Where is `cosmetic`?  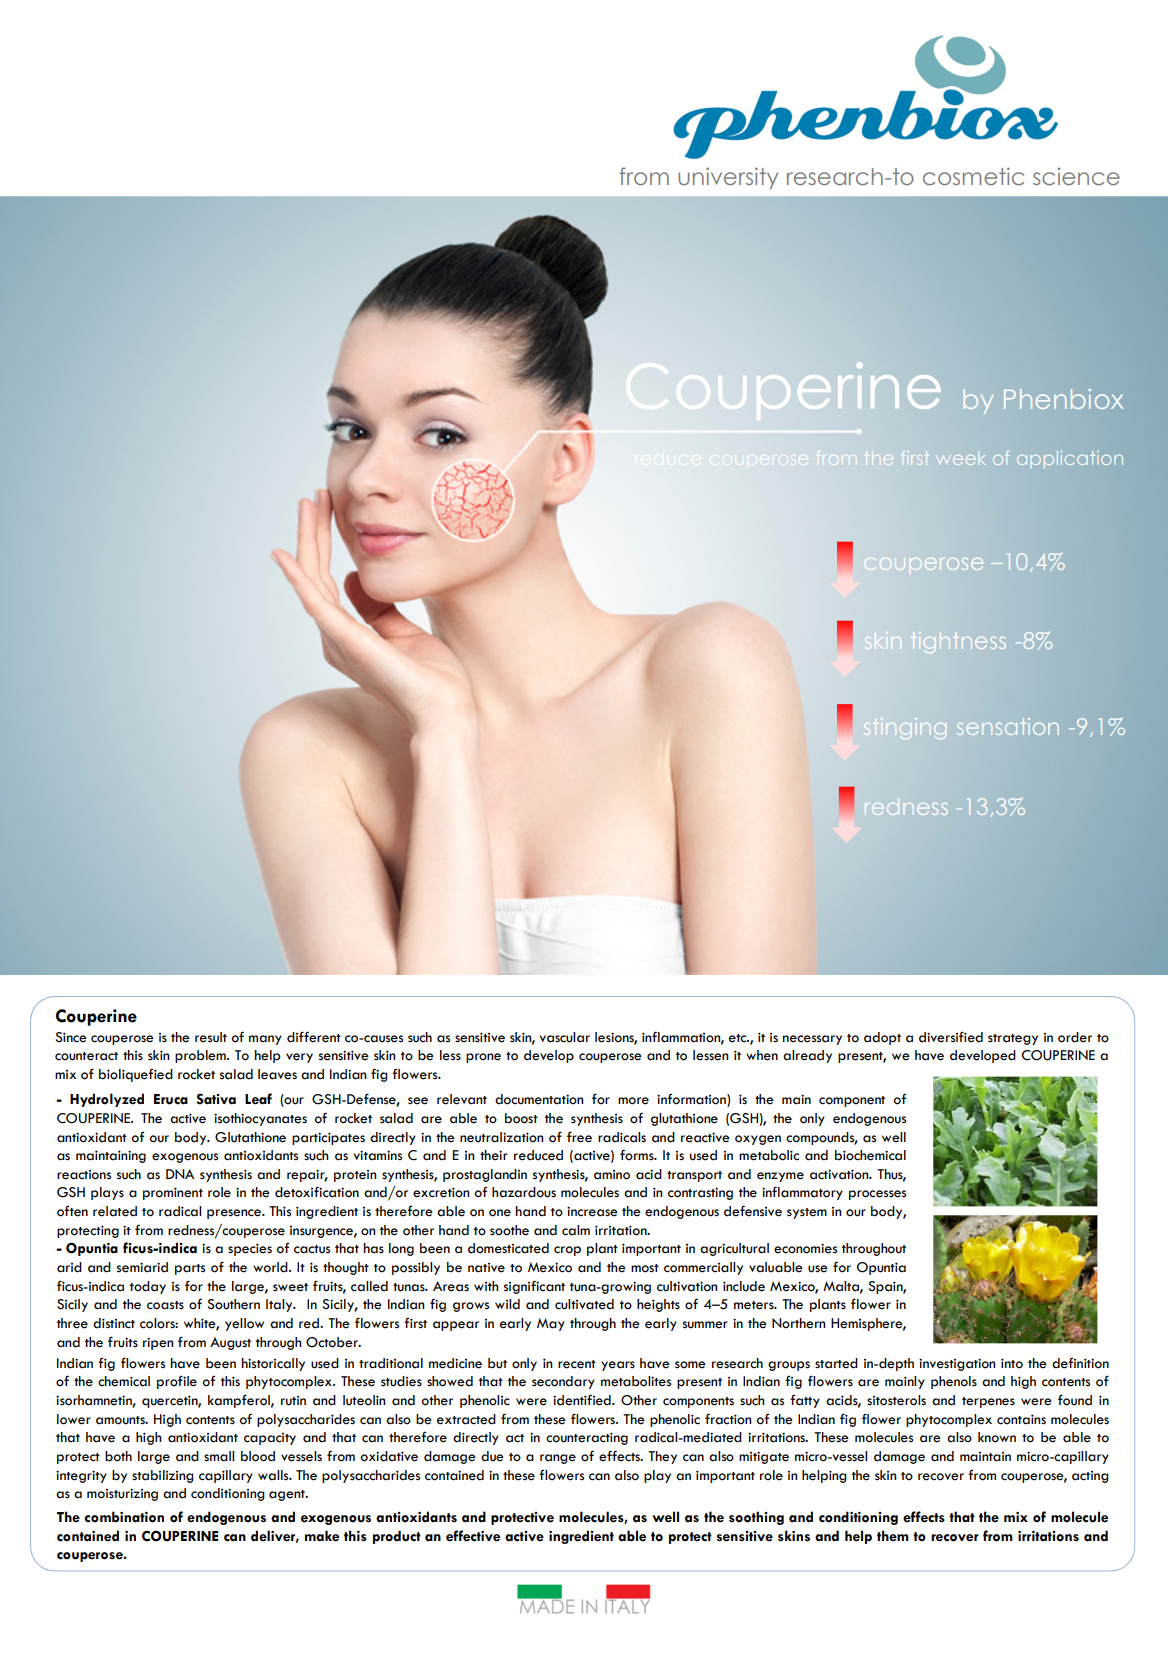
cosmetic is located at coordinates (973, 176).
